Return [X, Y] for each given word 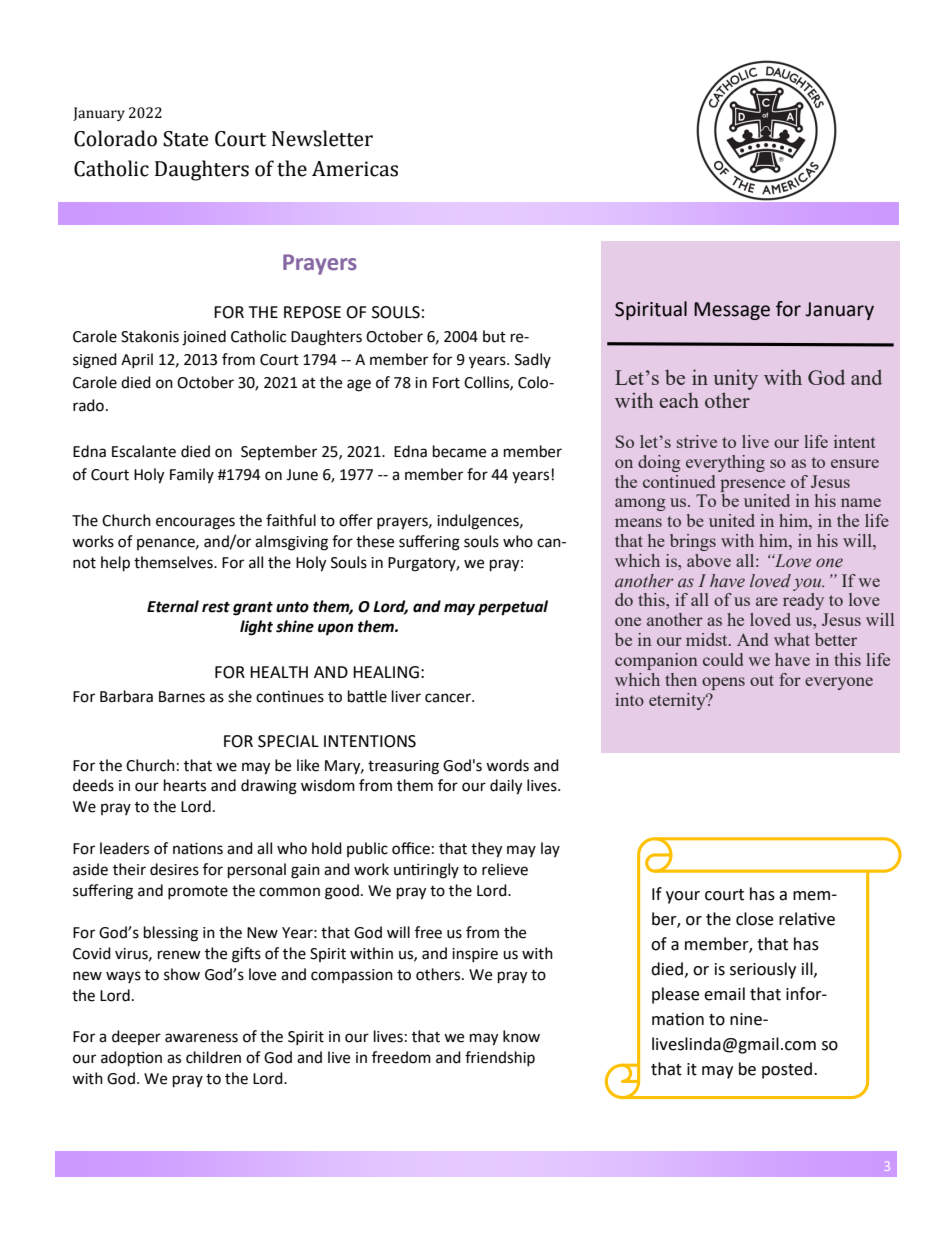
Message [732, 311]
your [683, 897]
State [185, 139]
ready [803, 601]
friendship [500, 1058]
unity [735, 379]
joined [204, 338]
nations [198, 848]
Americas [355, 169]
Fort [446, 383]
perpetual [513, 608]
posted [787, 1070]
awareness [201, 1038]
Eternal [173, 606]
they [486, 850]
